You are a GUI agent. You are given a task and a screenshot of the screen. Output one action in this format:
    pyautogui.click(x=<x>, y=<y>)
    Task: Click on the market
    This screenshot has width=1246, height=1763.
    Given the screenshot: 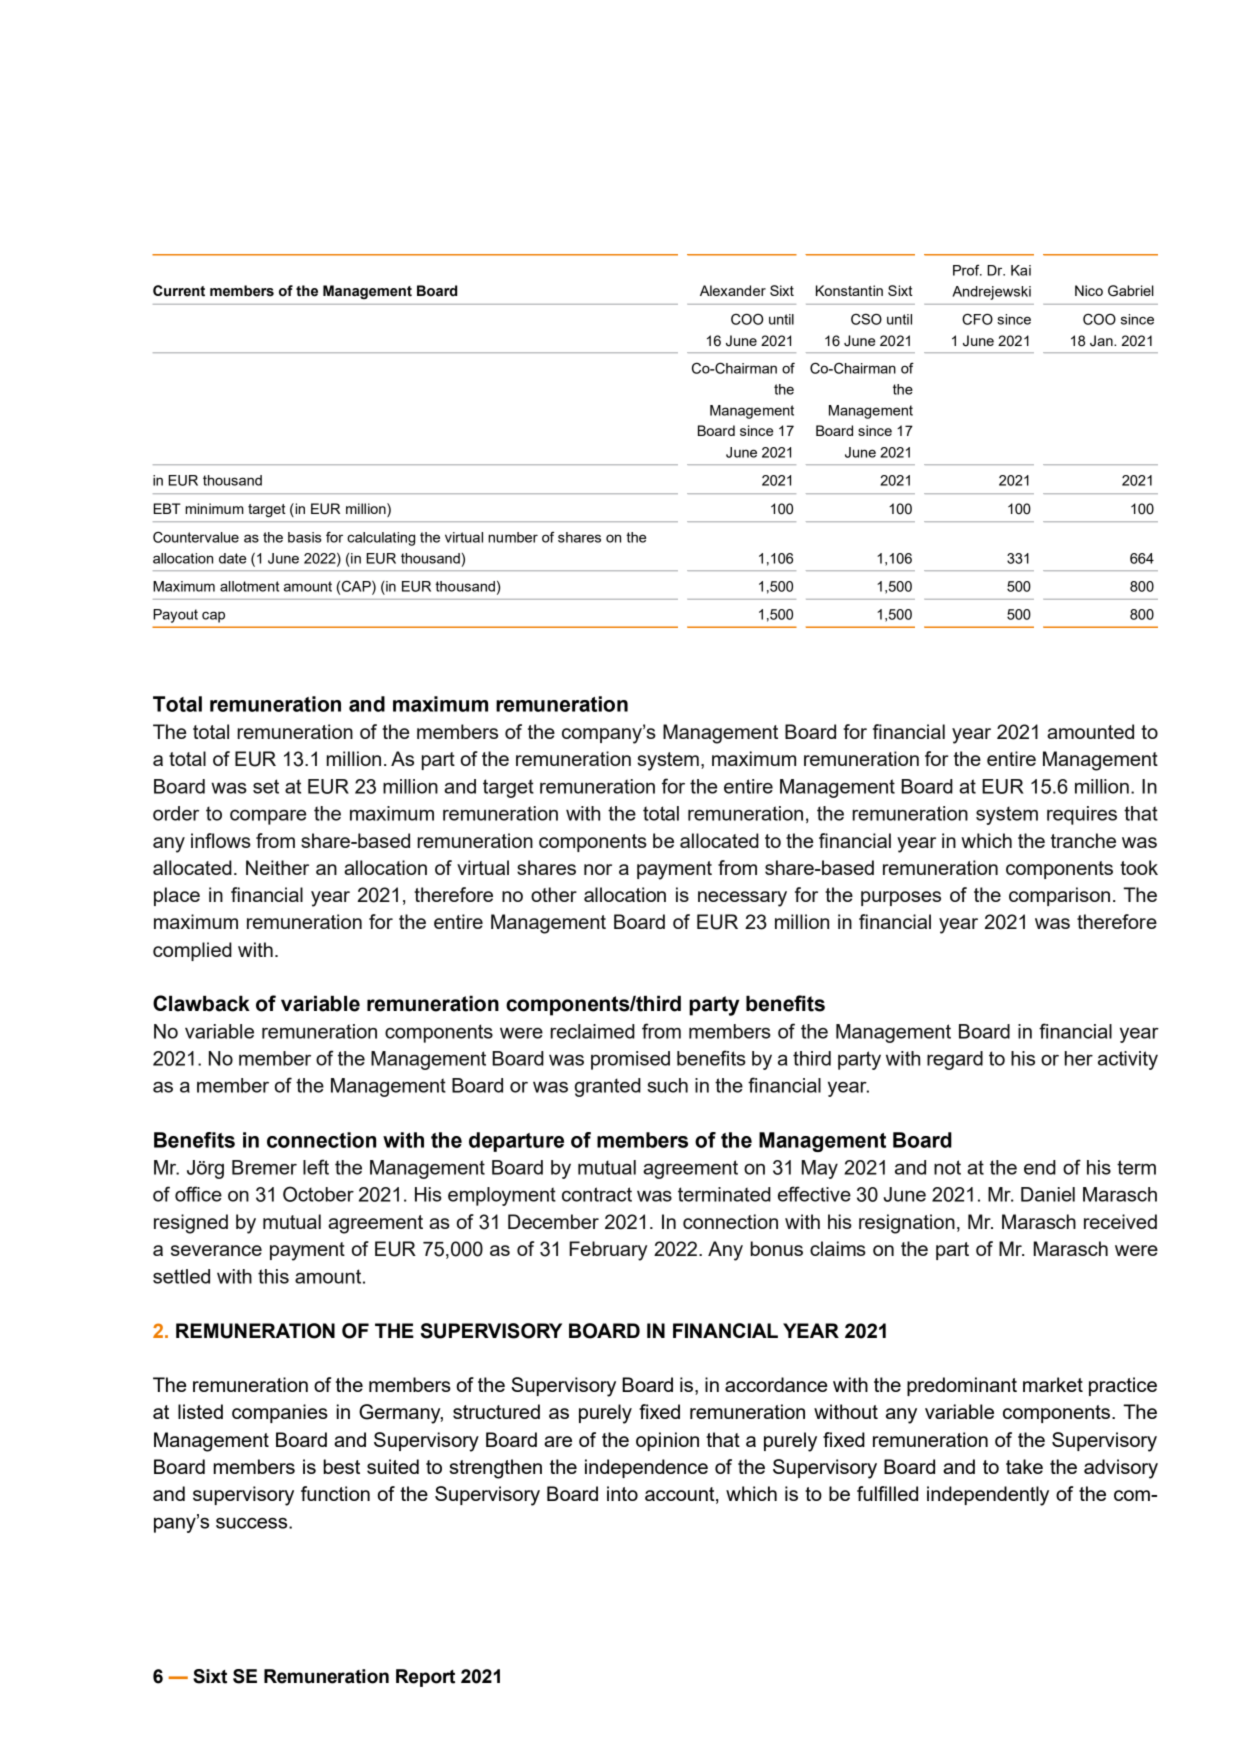 What is the action you would take?
    pyautogui.click(x=1053, y=1384)
